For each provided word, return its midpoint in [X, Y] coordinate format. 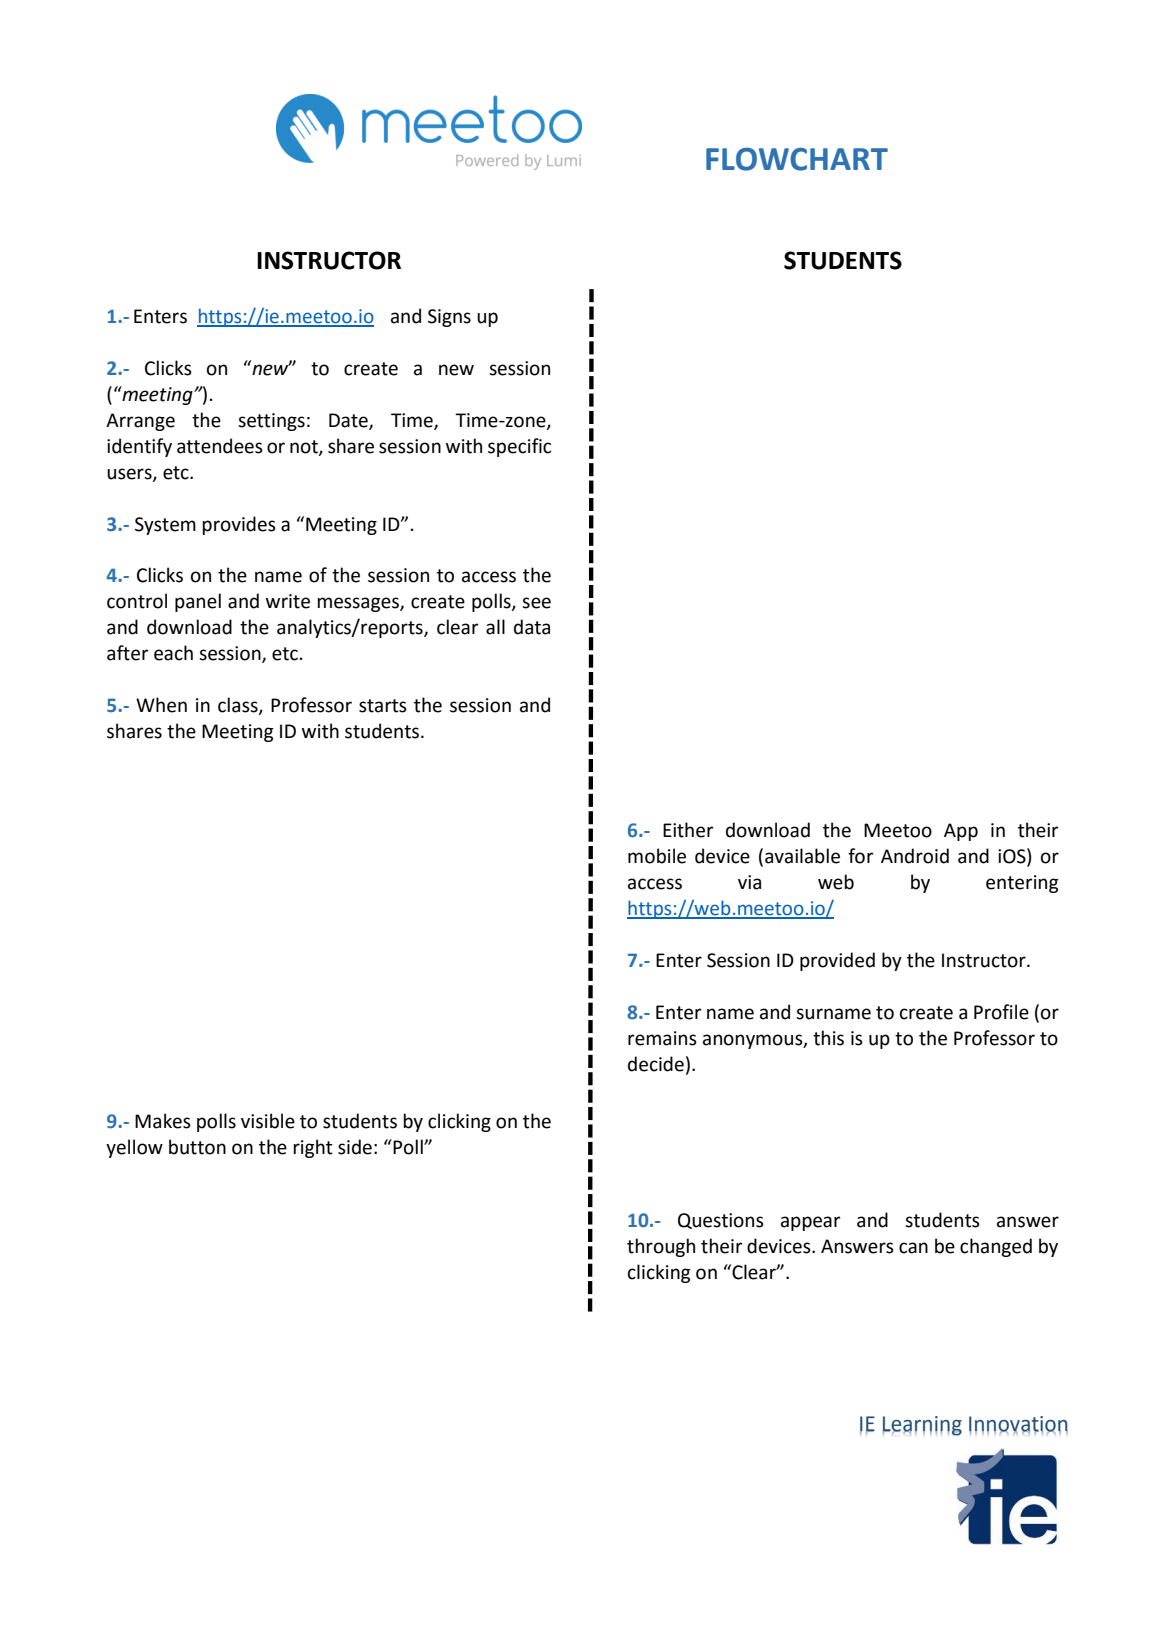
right [313, 1148]
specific [519, 447]
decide [656, 1064]
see [536, 603]
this [828, 1038]
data [532, 627]
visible [268, 1121]
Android [915, 856]
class [239, 706]
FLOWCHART [797, 159]
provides [239, 525]
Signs [449, 318]
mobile [657, 856]
